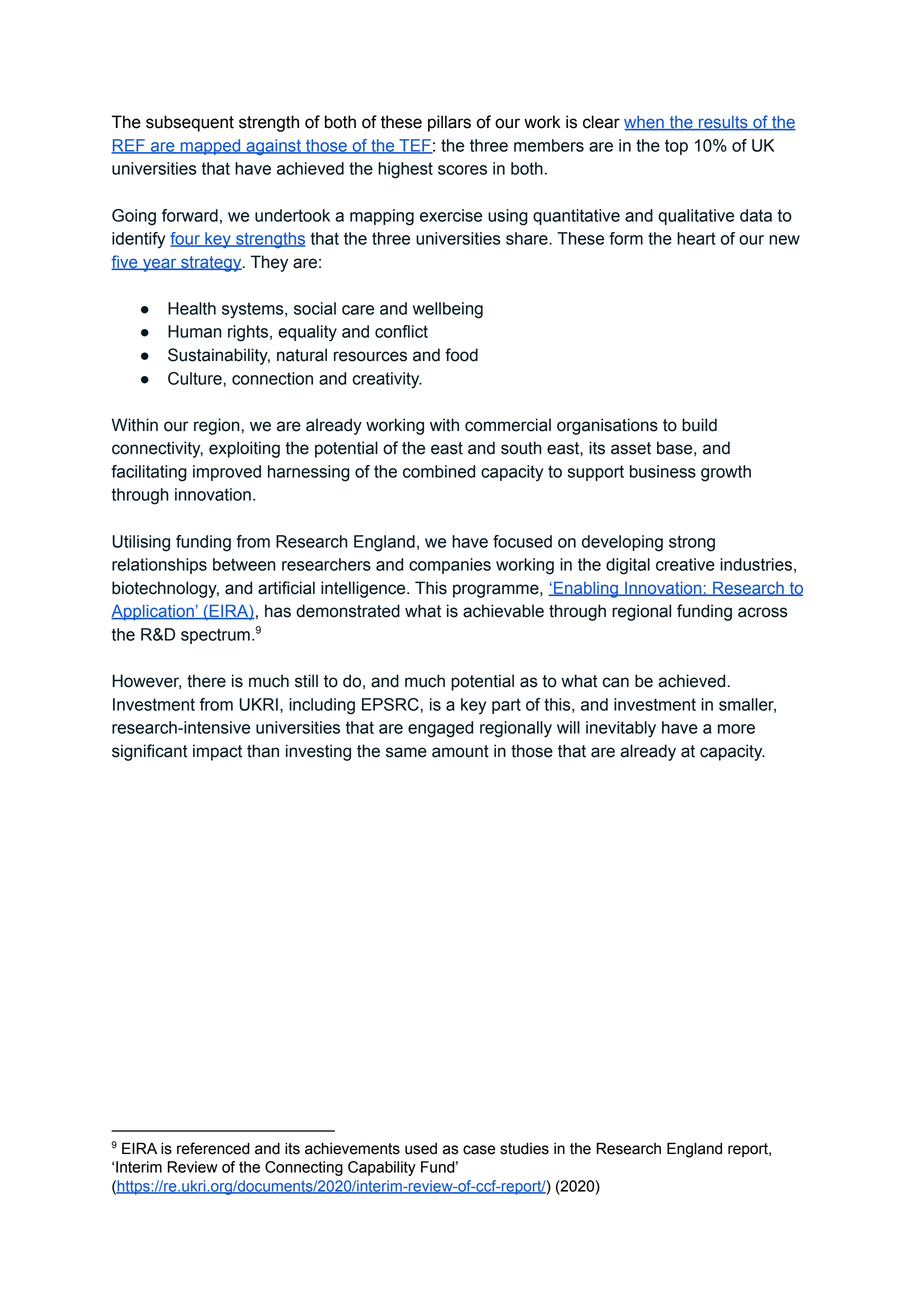 The width and height of the screenshot is (924, 1307). I want to click on Culture, so click(196, 378).
